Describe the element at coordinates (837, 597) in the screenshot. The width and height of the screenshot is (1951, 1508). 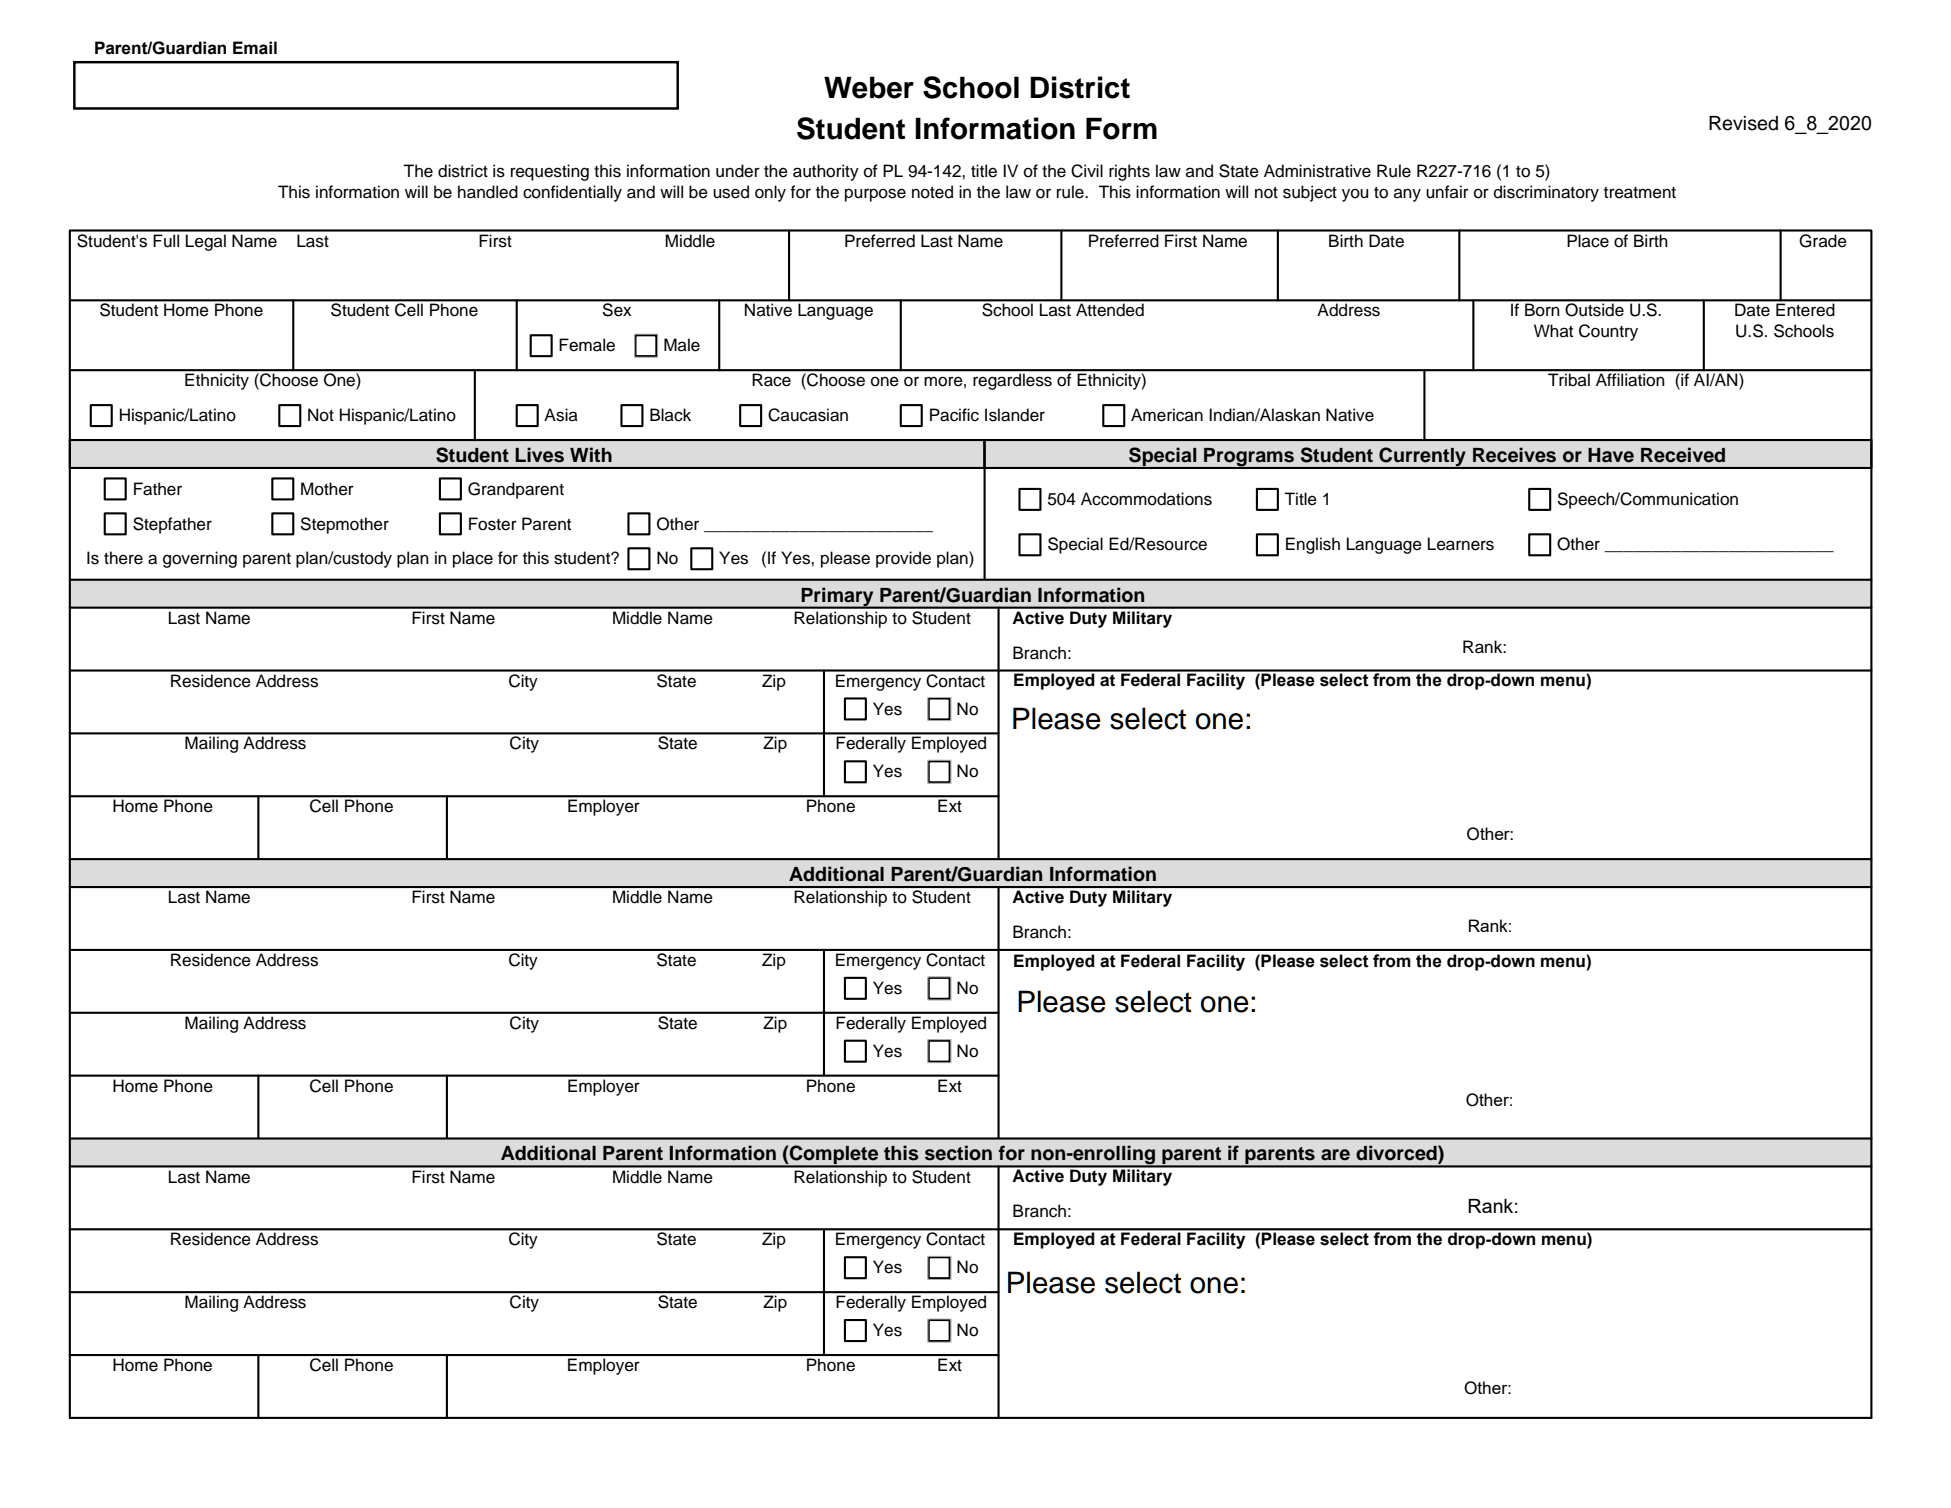
I see `Primary` at that location.
